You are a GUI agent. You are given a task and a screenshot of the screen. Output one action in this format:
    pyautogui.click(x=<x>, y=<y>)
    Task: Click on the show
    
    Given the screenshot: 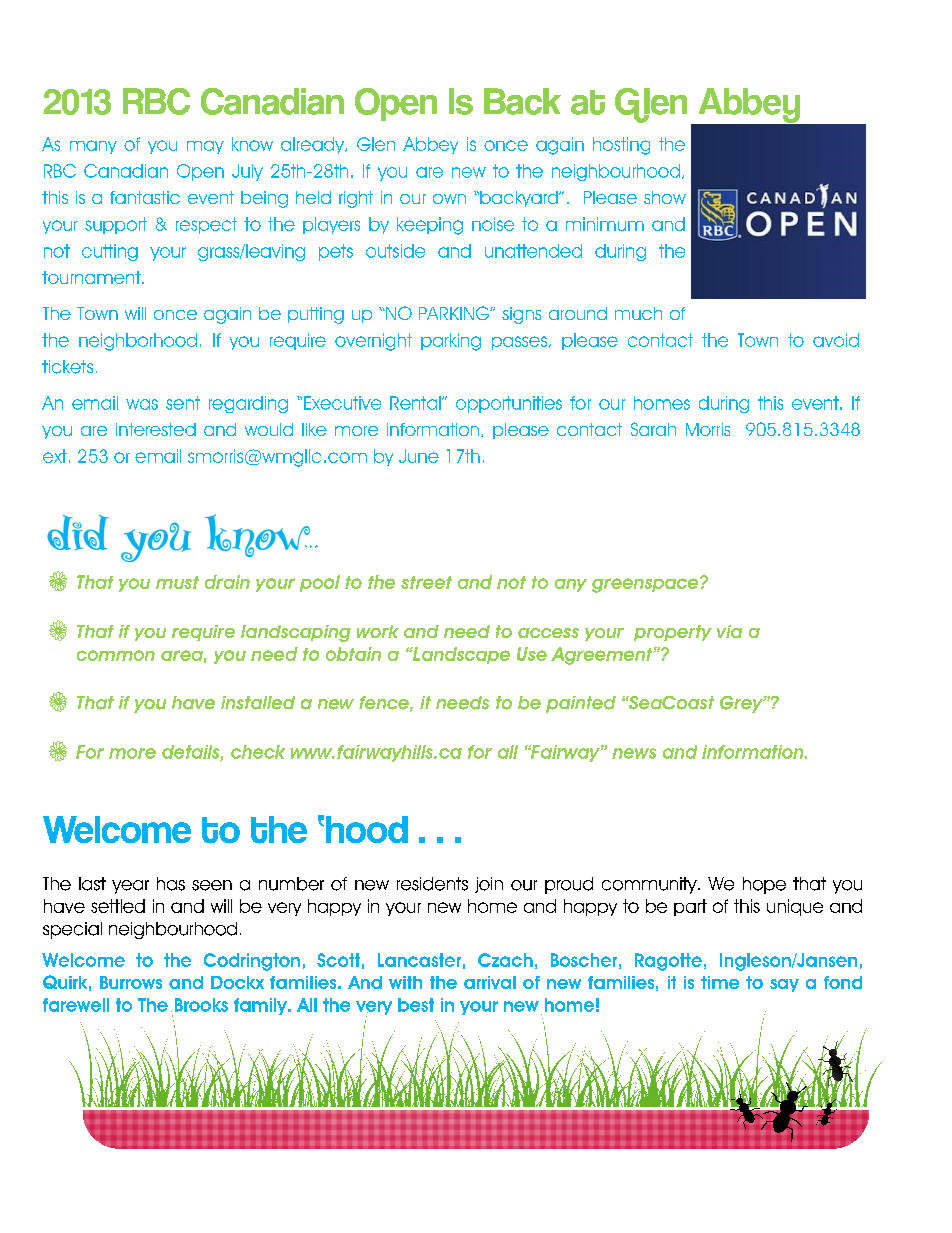 What is the action you would take?
    pyautogui.click(x=665, y=197)
